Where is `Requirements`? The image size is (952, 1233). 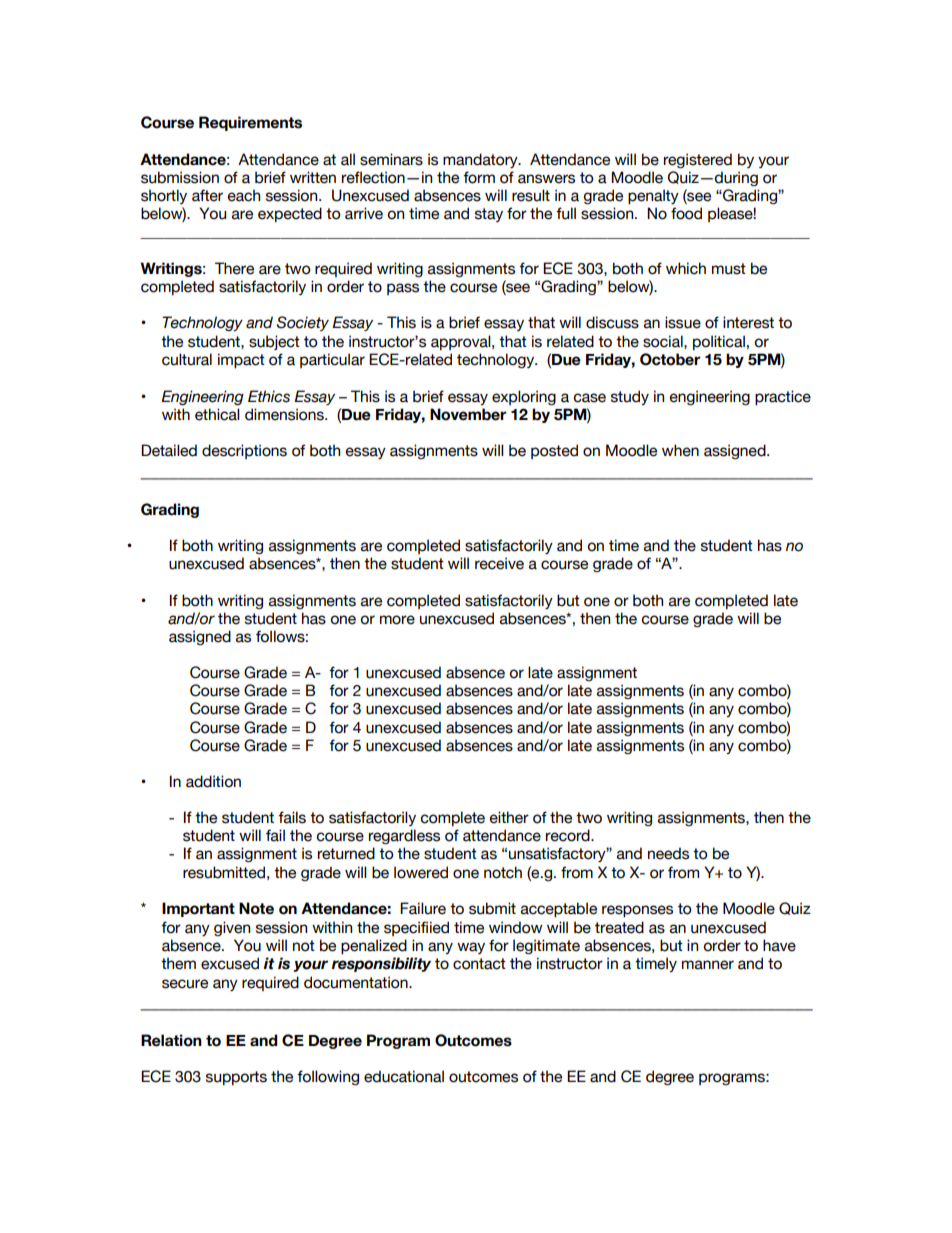
Requirements is located at coordinates (250, 123).
